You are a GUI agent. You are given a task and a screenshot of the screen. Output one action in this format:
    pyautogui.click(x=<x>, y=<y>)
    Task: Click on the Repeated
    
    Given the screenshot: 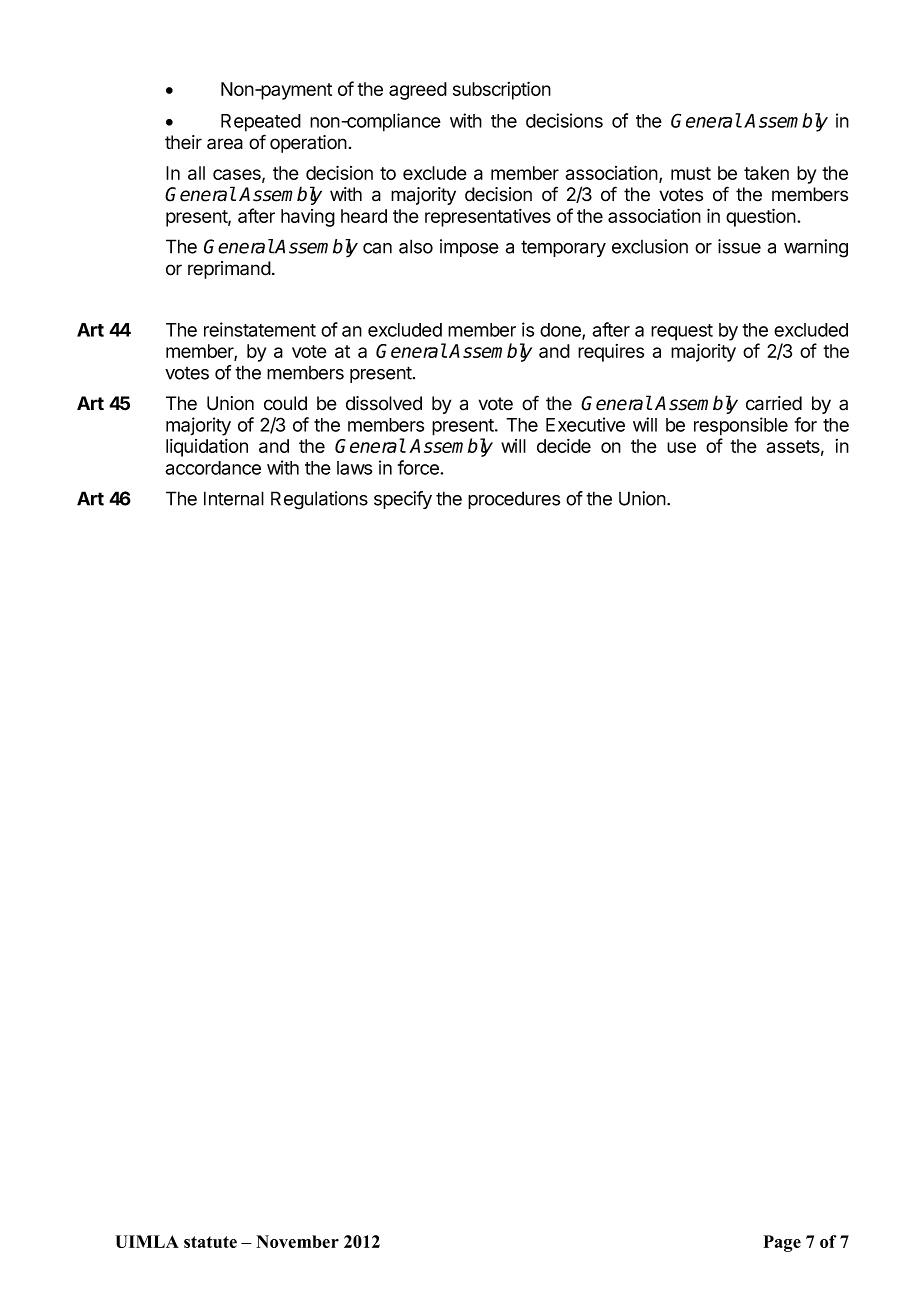 What is the action you would take?
    pyautogui.click(x=261, y=123)
